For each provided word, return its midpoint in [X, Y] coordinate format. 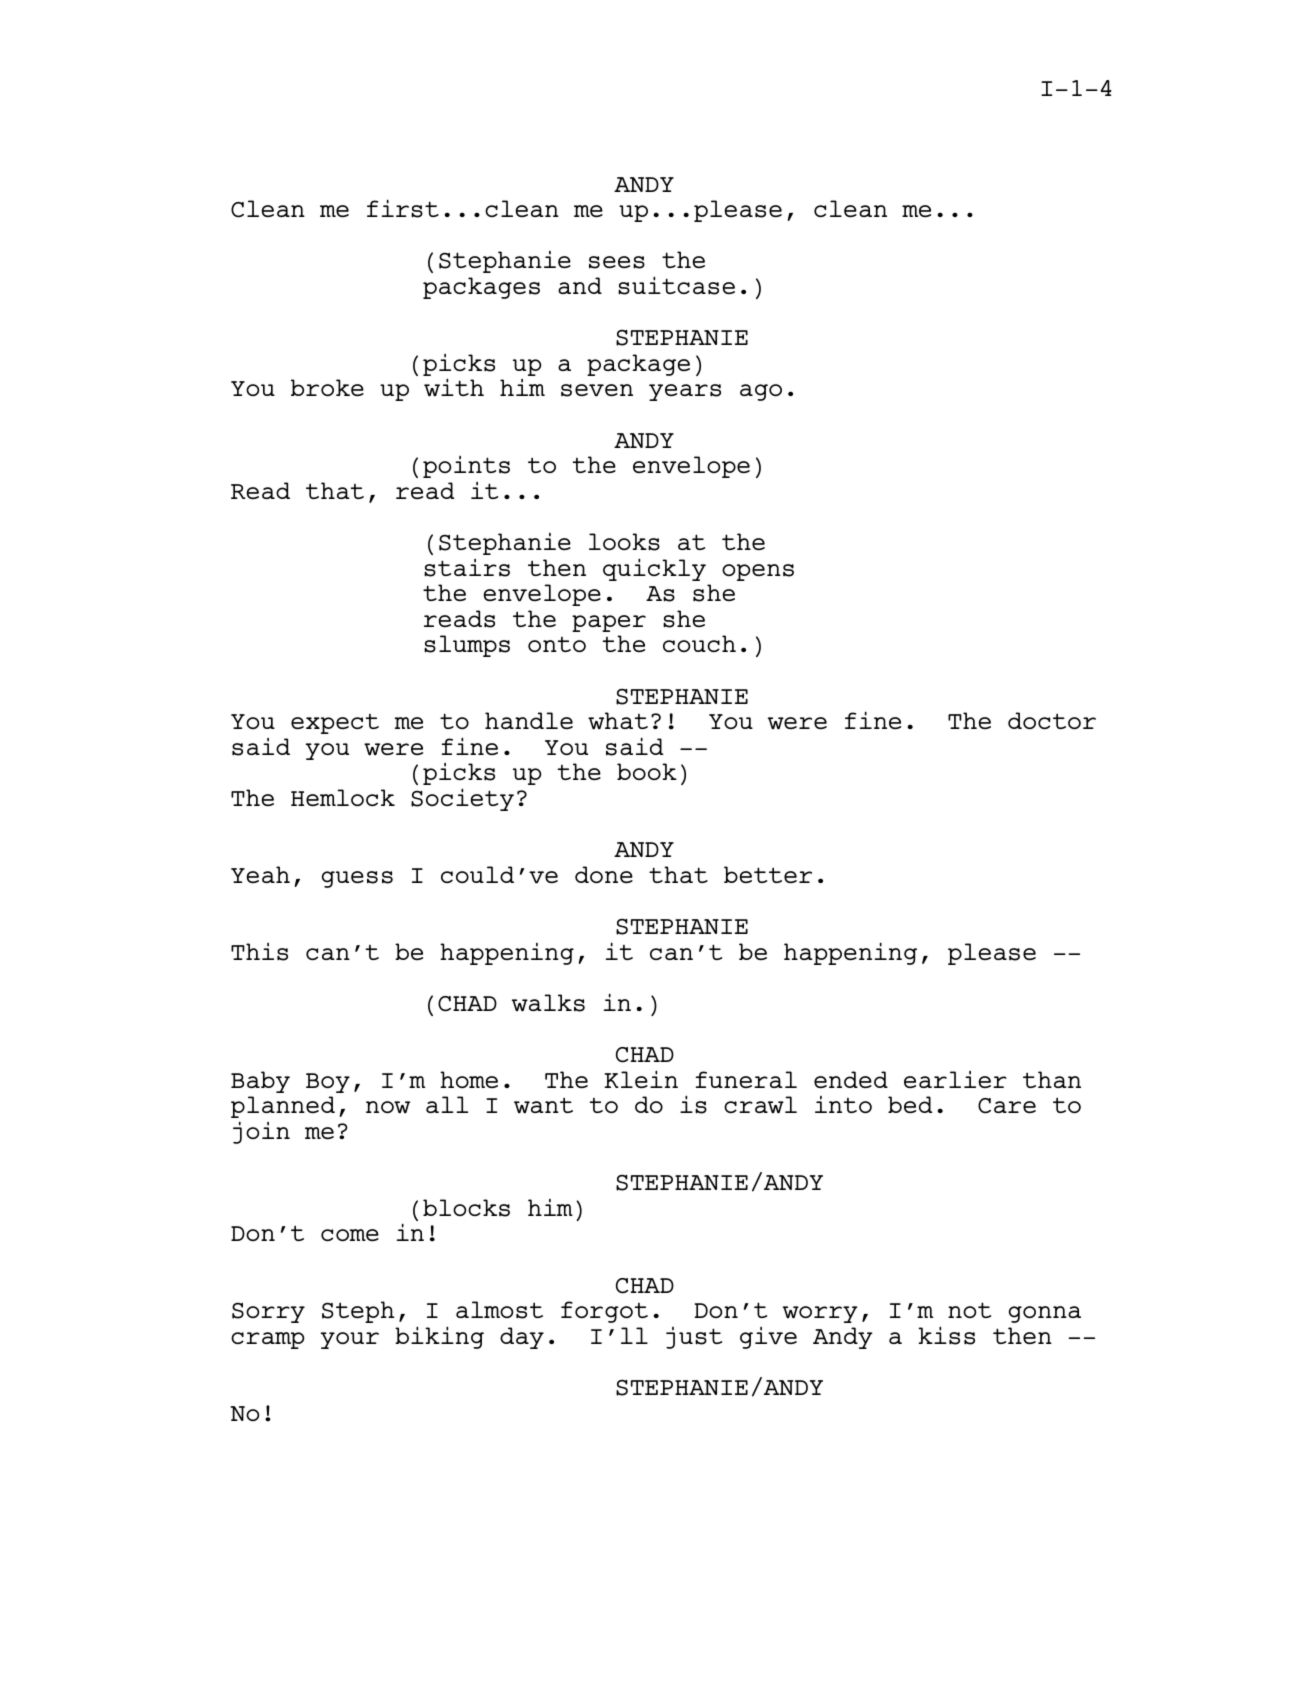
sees [617, 262]
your [349, 1340]
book [647, 771]
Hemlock [343, 797]
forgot [604, 1312]
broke [327, 387]
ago [761, 392]
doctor [1052, 720]
